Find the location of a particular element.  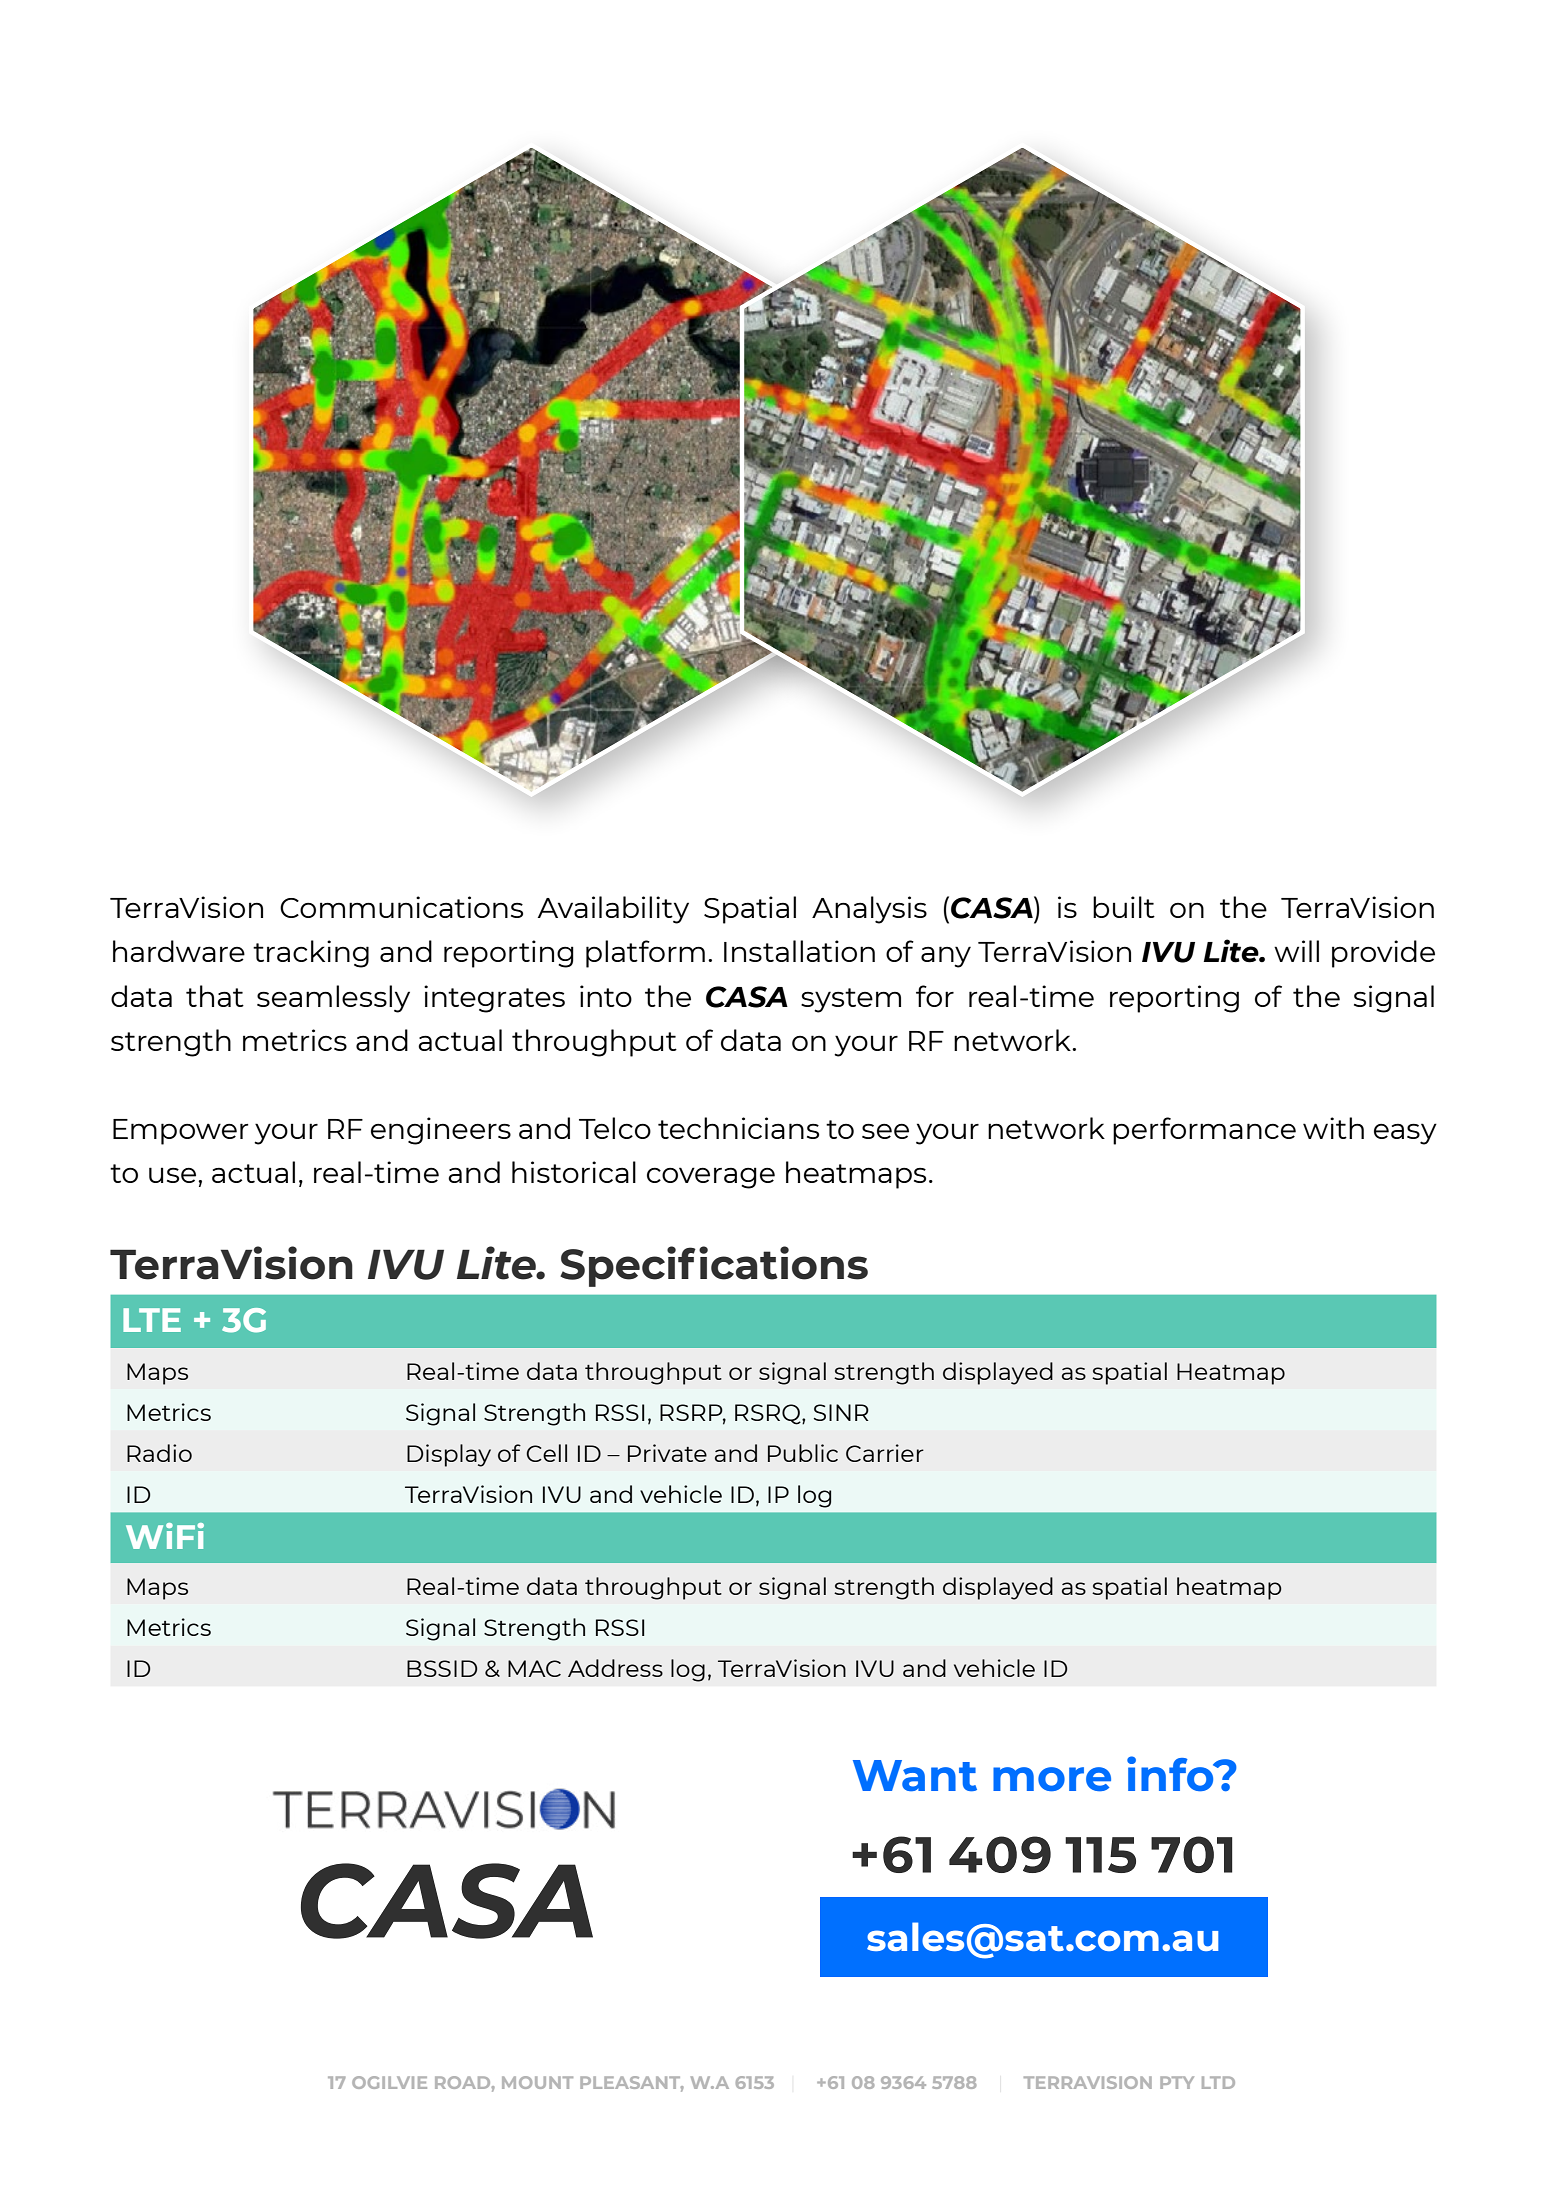

Public is located at coordinates (803, 1453).
